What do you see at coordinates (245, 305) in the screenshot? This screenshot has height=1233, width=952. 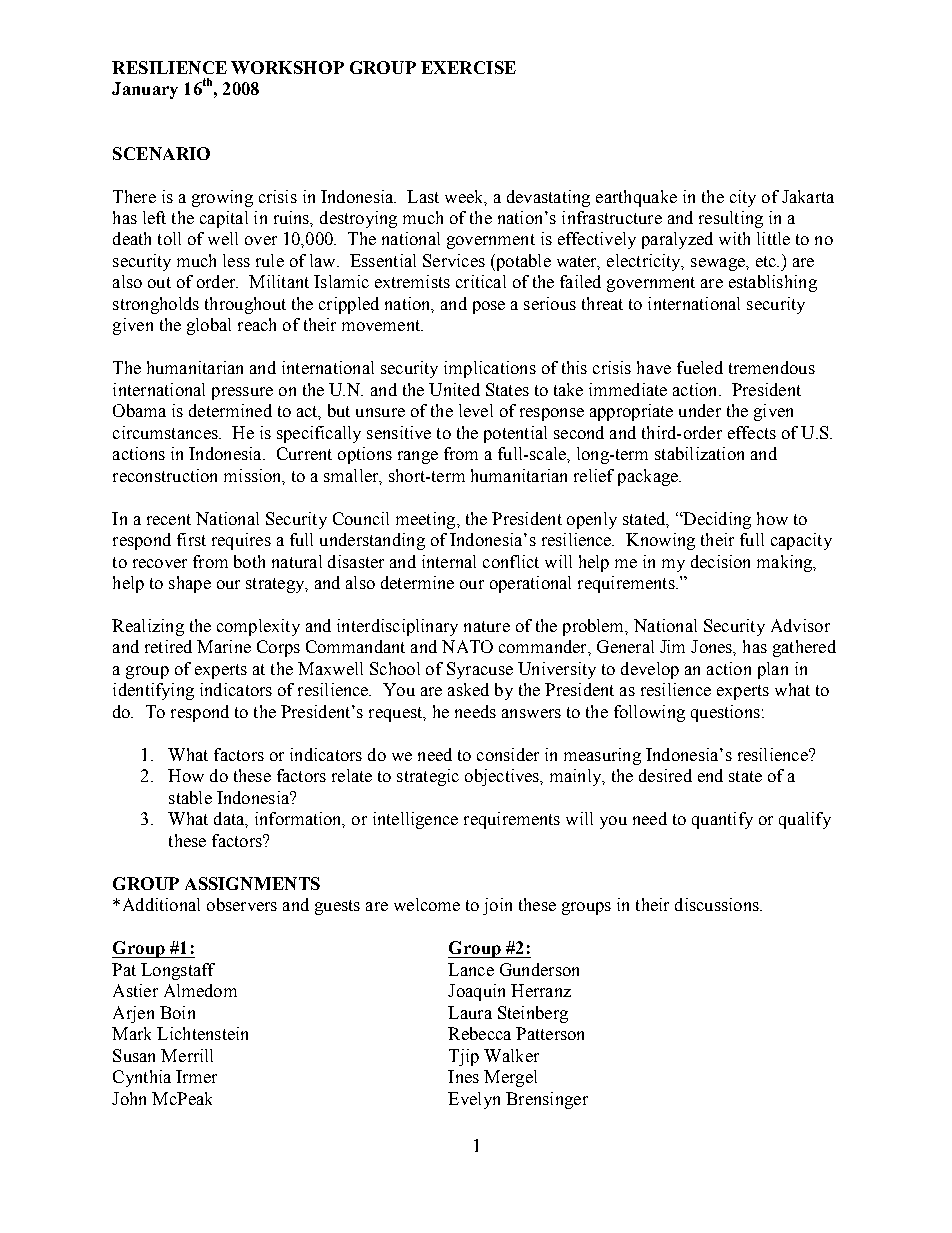 I see `throughout` at bounding box center [245, 305].
